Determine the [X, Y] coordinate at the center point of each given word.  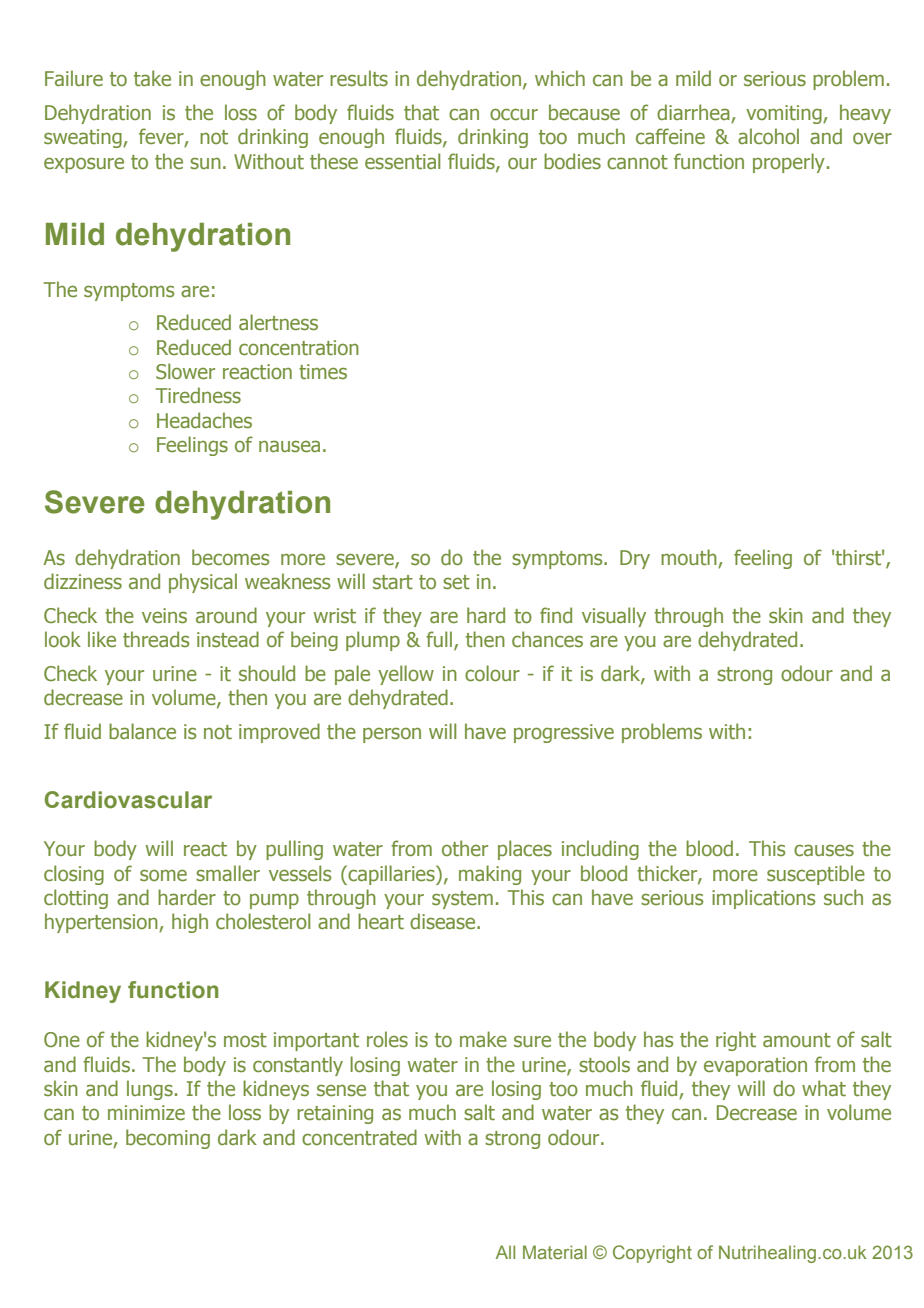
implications [763, 899]
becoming [168, 1139]
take [152, 78]
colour [492, 673]
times [323, 372]
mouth [690, 558]
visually [614, 617]
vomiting [785, 114]
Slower [185, 371]
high [190, 923]
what [824, 1088]
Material [555, 1252]
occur [514, 114]
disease [444, 921]
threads [156, 639]
